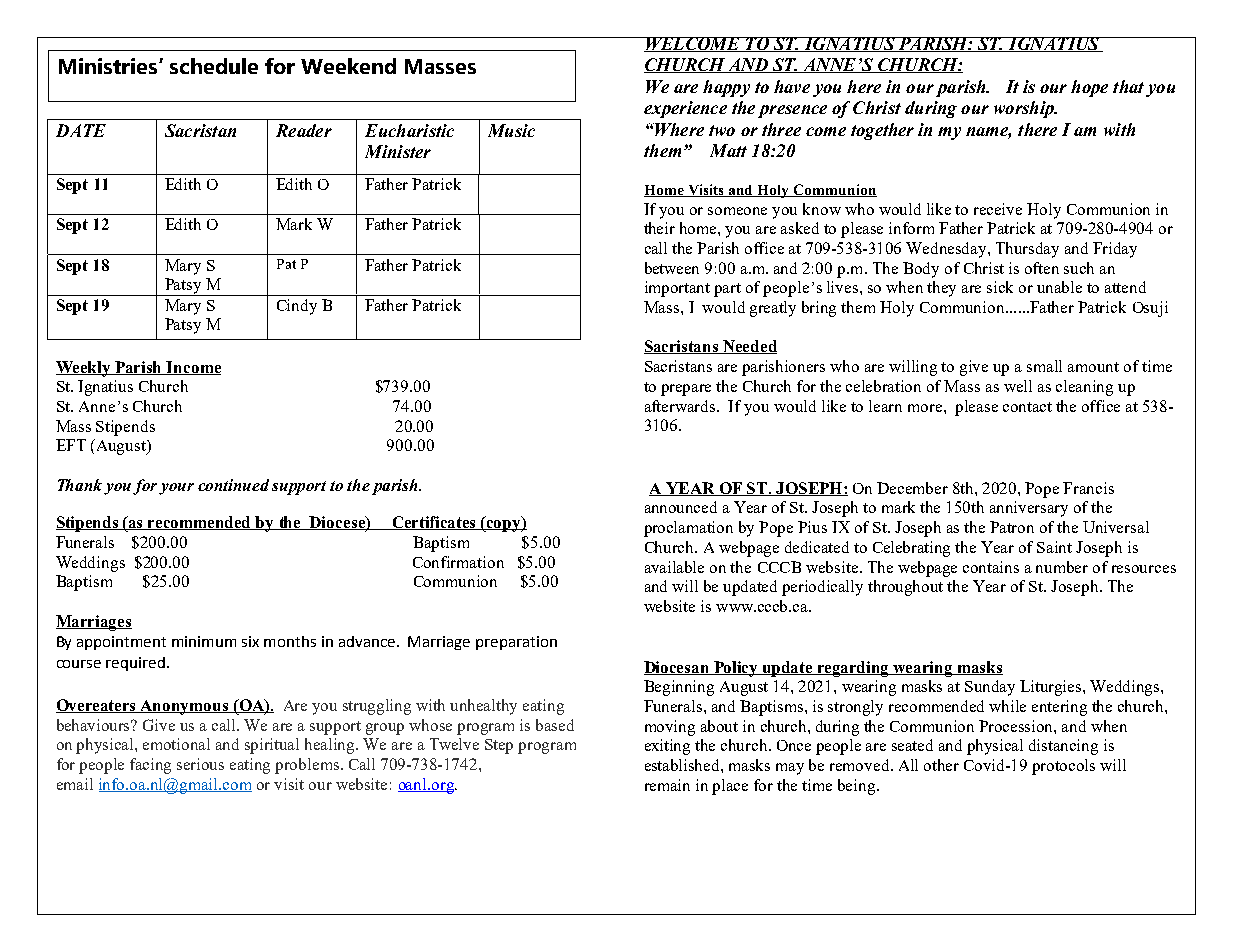 This screenshot has width=1233, height=952. What do you see at coordinates (71, 445) in the screenshot?
I see `EFT` at bounding box center [71, 445].
